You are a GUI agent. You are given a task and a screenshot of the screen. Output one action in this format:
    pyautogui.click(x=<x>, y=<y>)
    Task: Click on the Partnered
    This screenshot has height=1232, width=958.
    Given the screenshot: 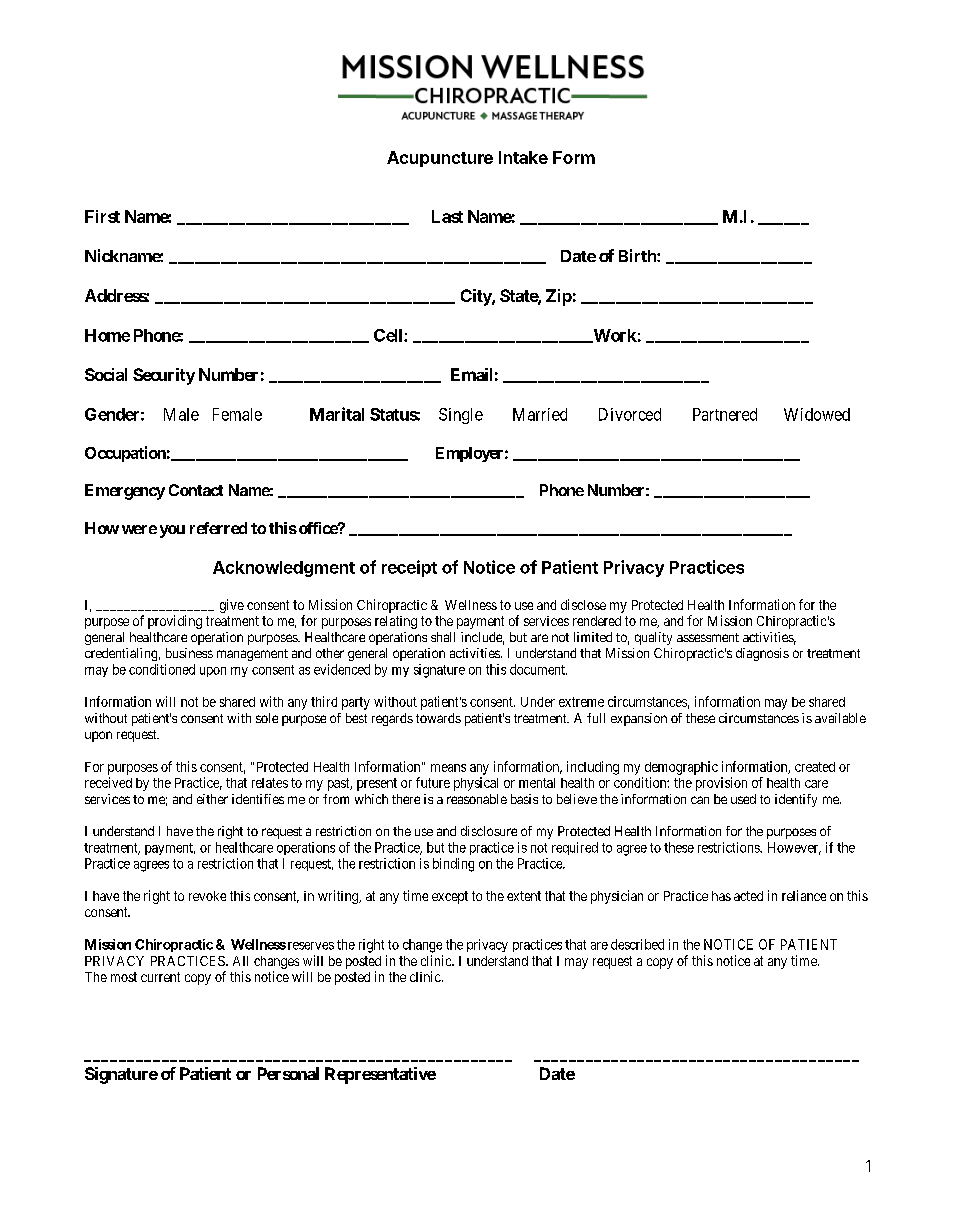 What is the action you would take?
    pyautogui.click(x=725, y=414)
